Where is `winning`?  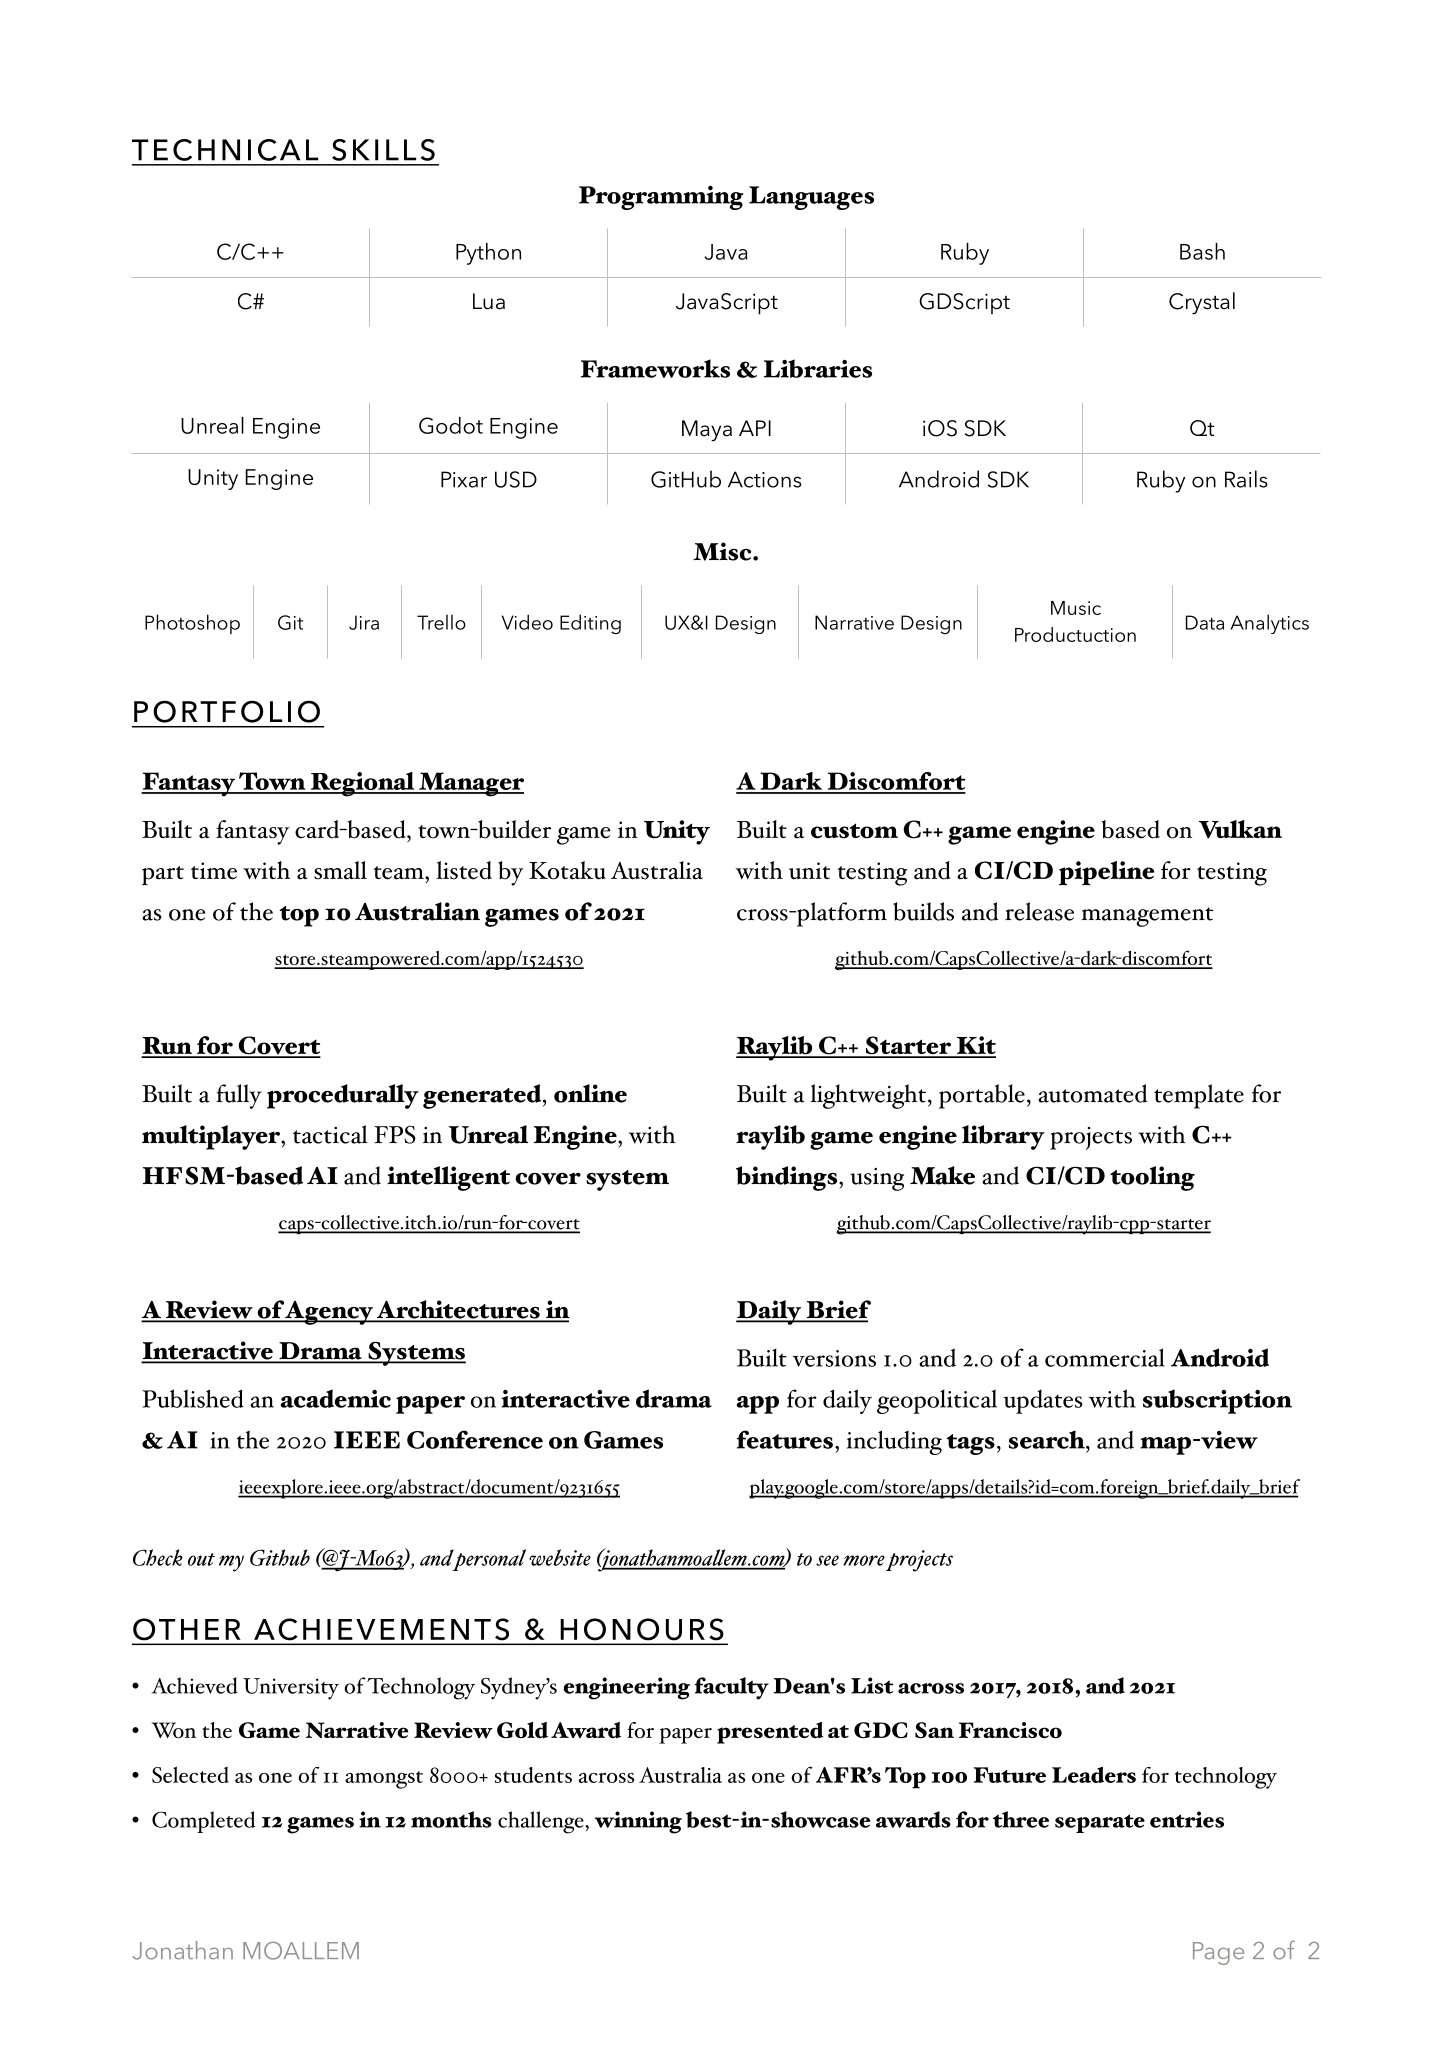
winning is located at coordinates (638, 1822).
